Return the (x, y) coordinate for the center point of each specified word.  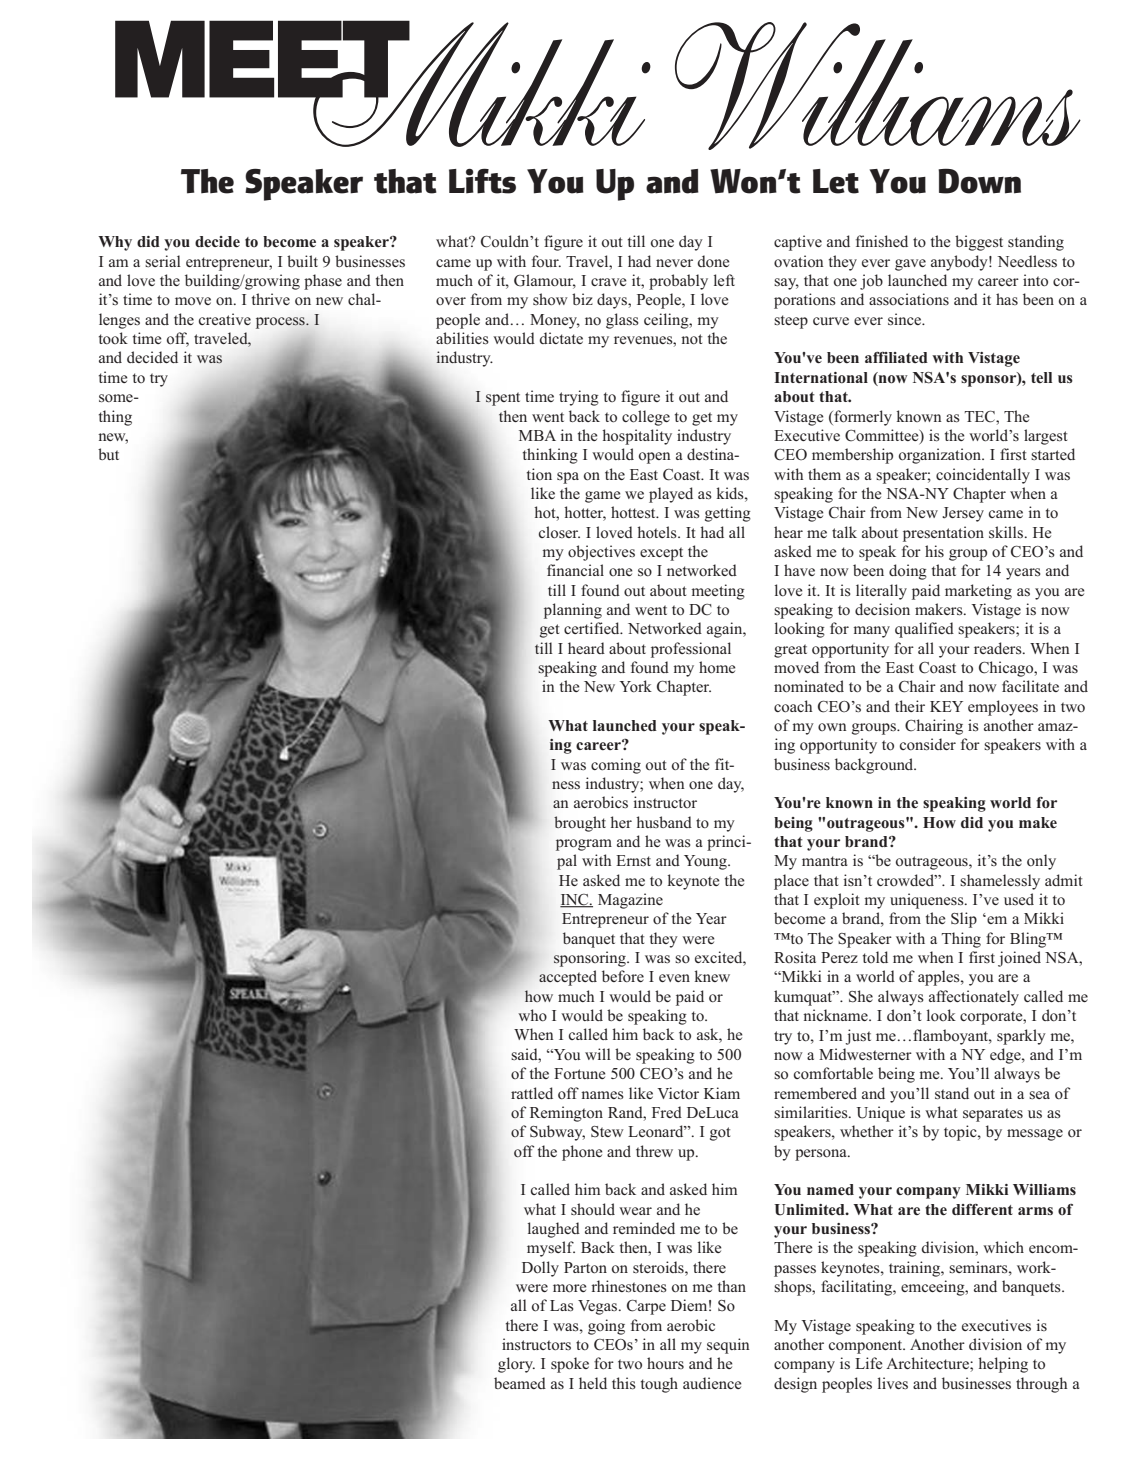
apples (940, 978)
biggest (979, 243)
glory (516, 1365)
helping (1003, 1365)
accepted (568, 978)
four (546, 261)
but (108, 454)
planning (573, 611)
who (532, 1015)
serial (163, 261)
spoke (570, 1365)
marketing (978, 592)
